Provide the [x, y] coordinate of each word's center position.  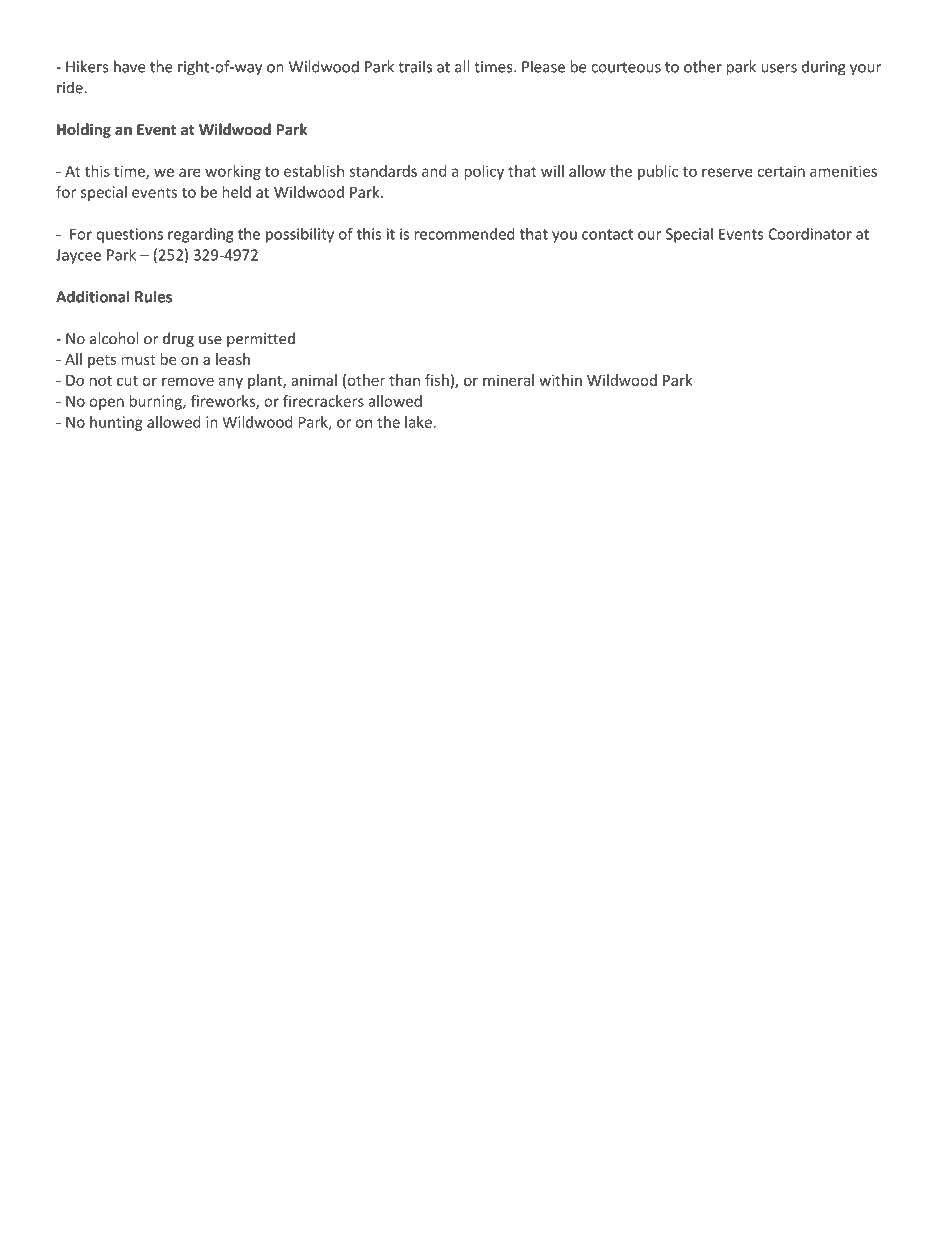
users [779, 68]
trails [415, 66]
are [190, 172]
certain [781, 171]
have [130, 66]
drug [178, 340]
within [560, 380]
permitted [261, 339]
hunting [116, 423]
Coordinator [810, 234]
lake [419, 422]
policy [484, 172]
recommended [465, 234]
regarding [201, 235]
